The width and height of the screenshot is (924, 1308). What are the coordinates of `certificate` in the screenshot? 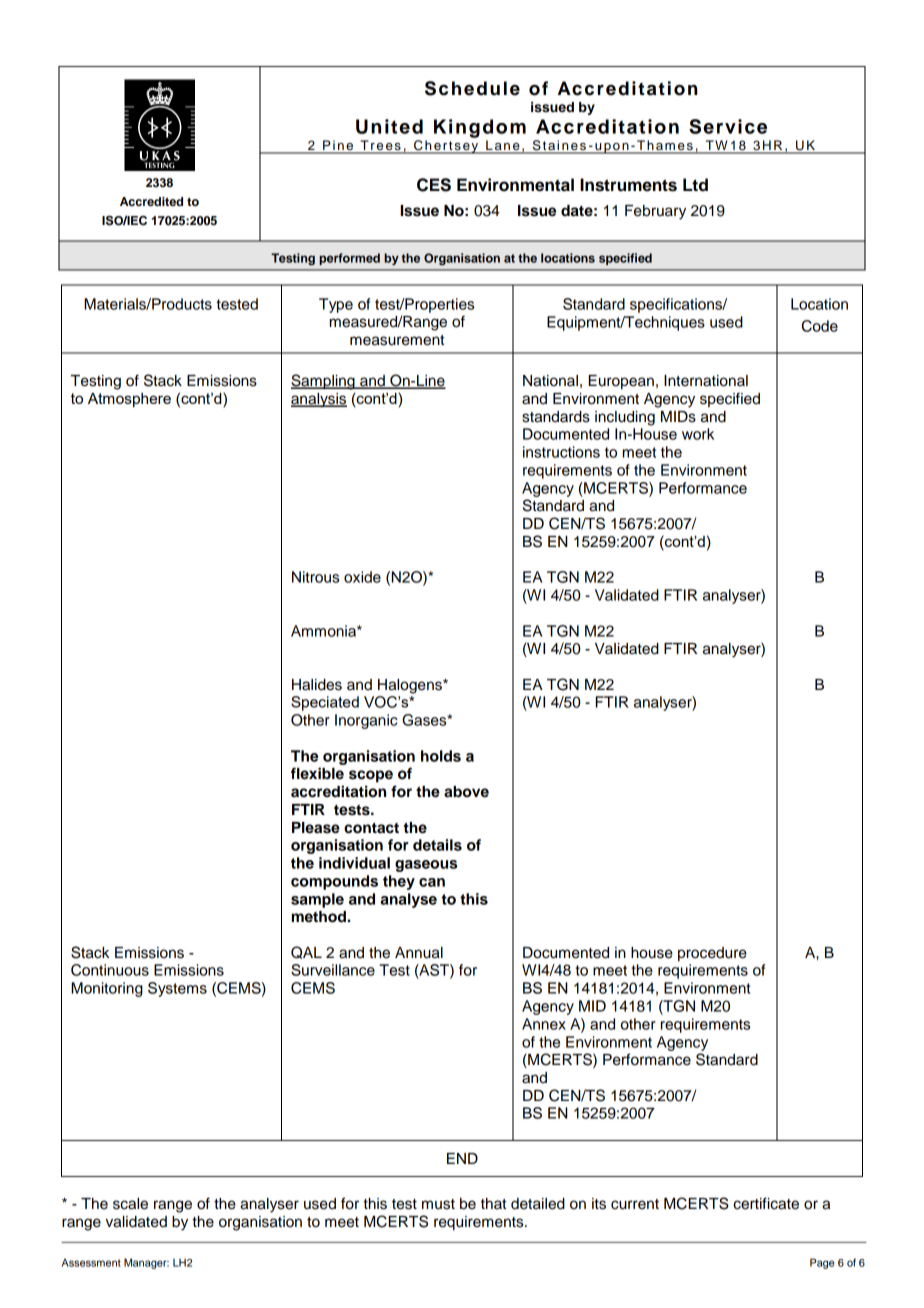 It's located at (766, 1203).
